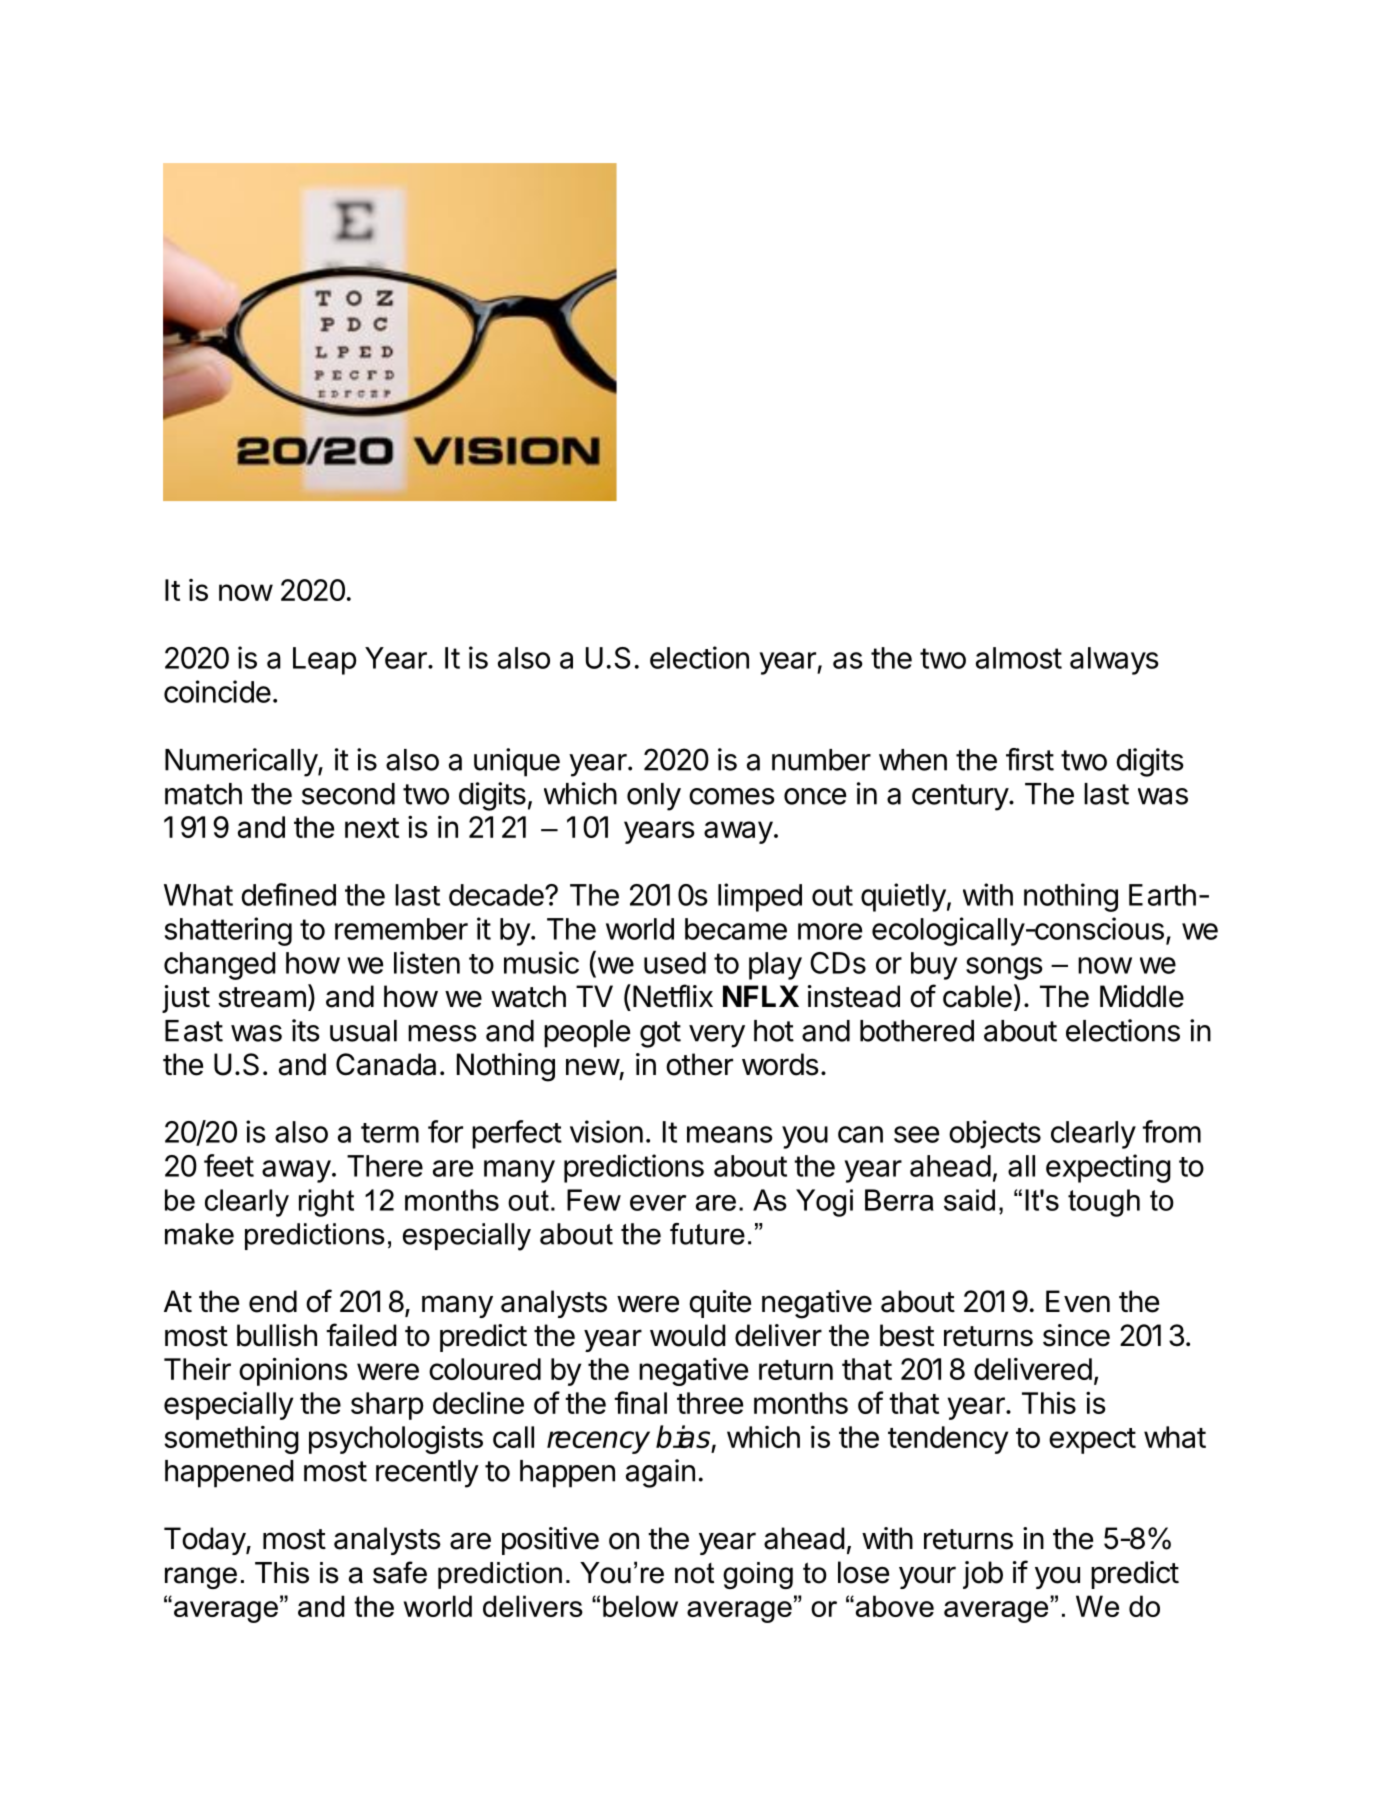 Image resolution: width=1386 pixels, height=1794 pixels. Describe the element at coordinates (400, 1572) in the screenshot. I see `safe` at that location.
